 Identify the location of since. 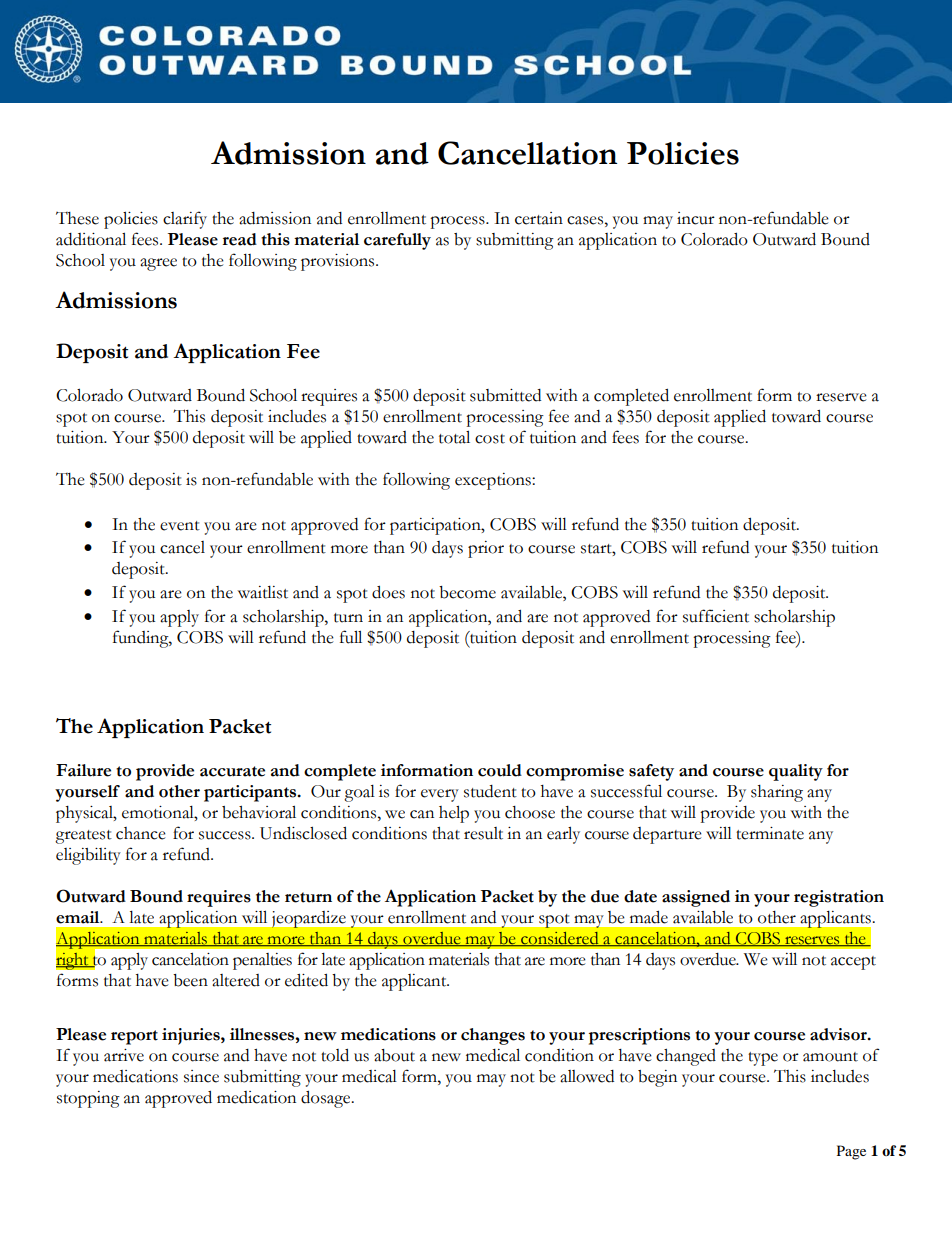
(201, 1076).
